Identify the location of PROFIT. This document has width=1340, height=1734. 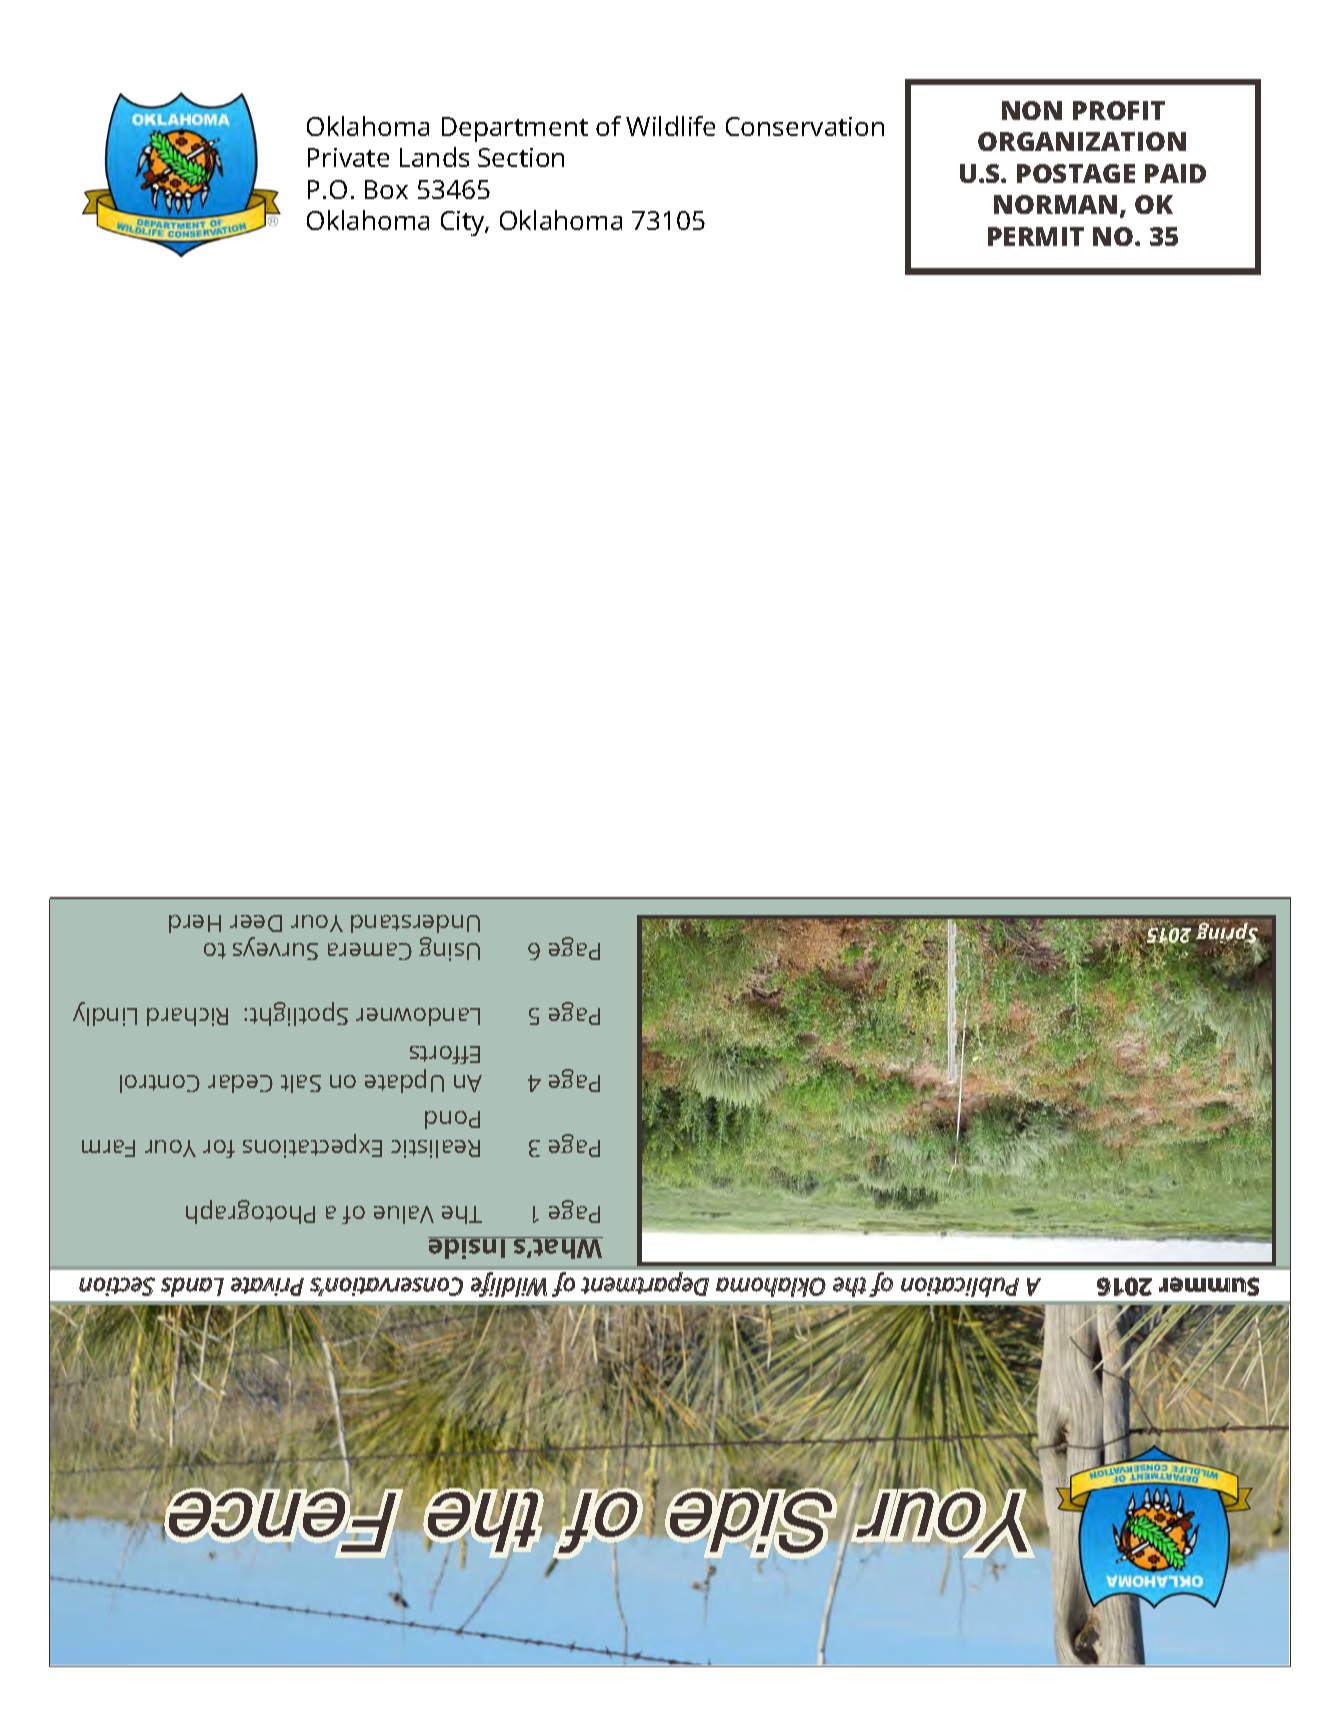
(1119, 110).
